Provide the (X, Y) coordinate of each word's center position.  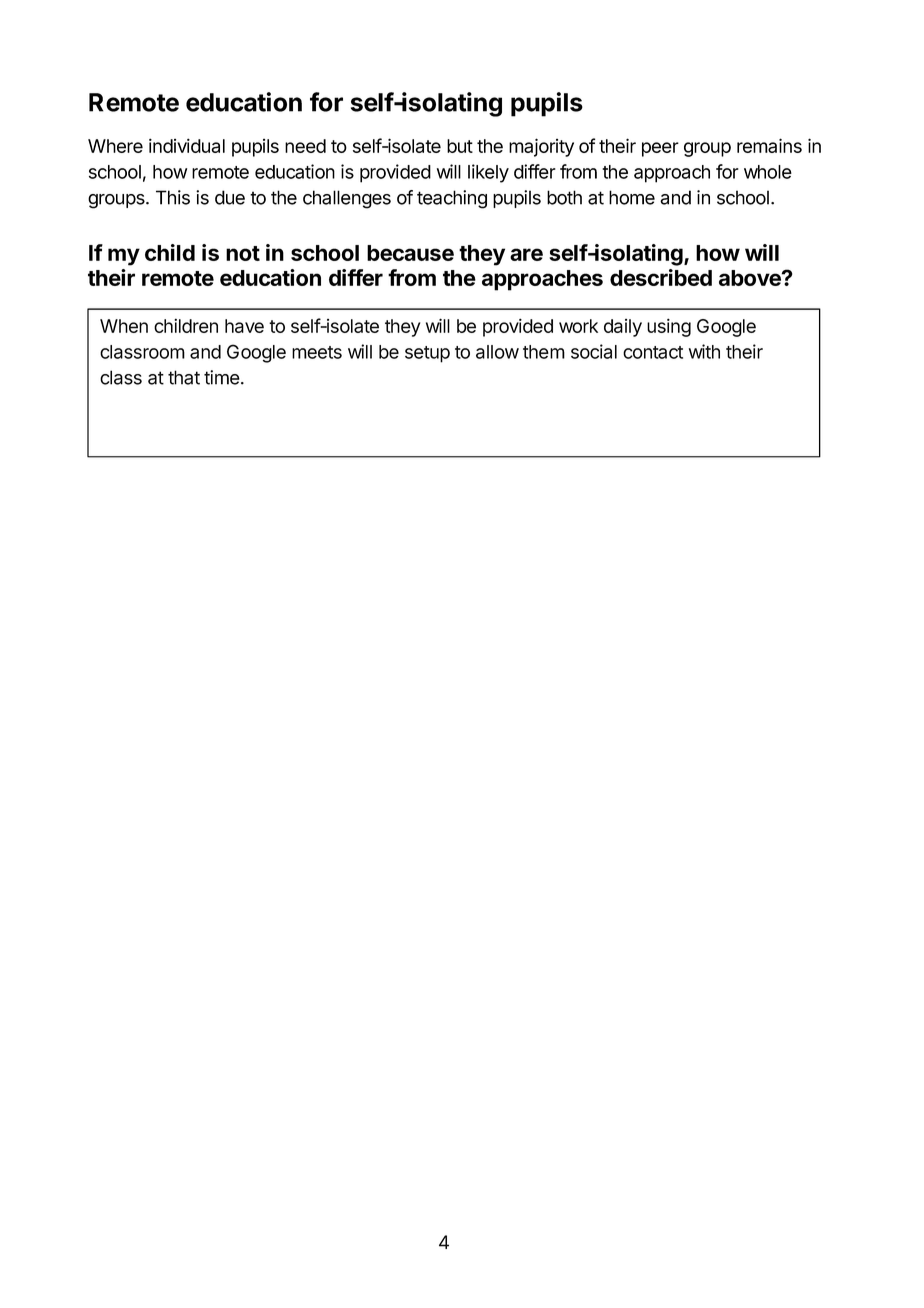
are (526, 254)
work (578, 326)
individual (187, 145)
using (669, 327)
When (124, 326)
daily (623, 328)
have (244, 326)
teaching (452, 199)
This (173, 197)
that (184, 377)
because (410, 253)
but (460, 146)
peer (660, 149)
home (632, 197)
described (661, 277)
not (243, 253)
